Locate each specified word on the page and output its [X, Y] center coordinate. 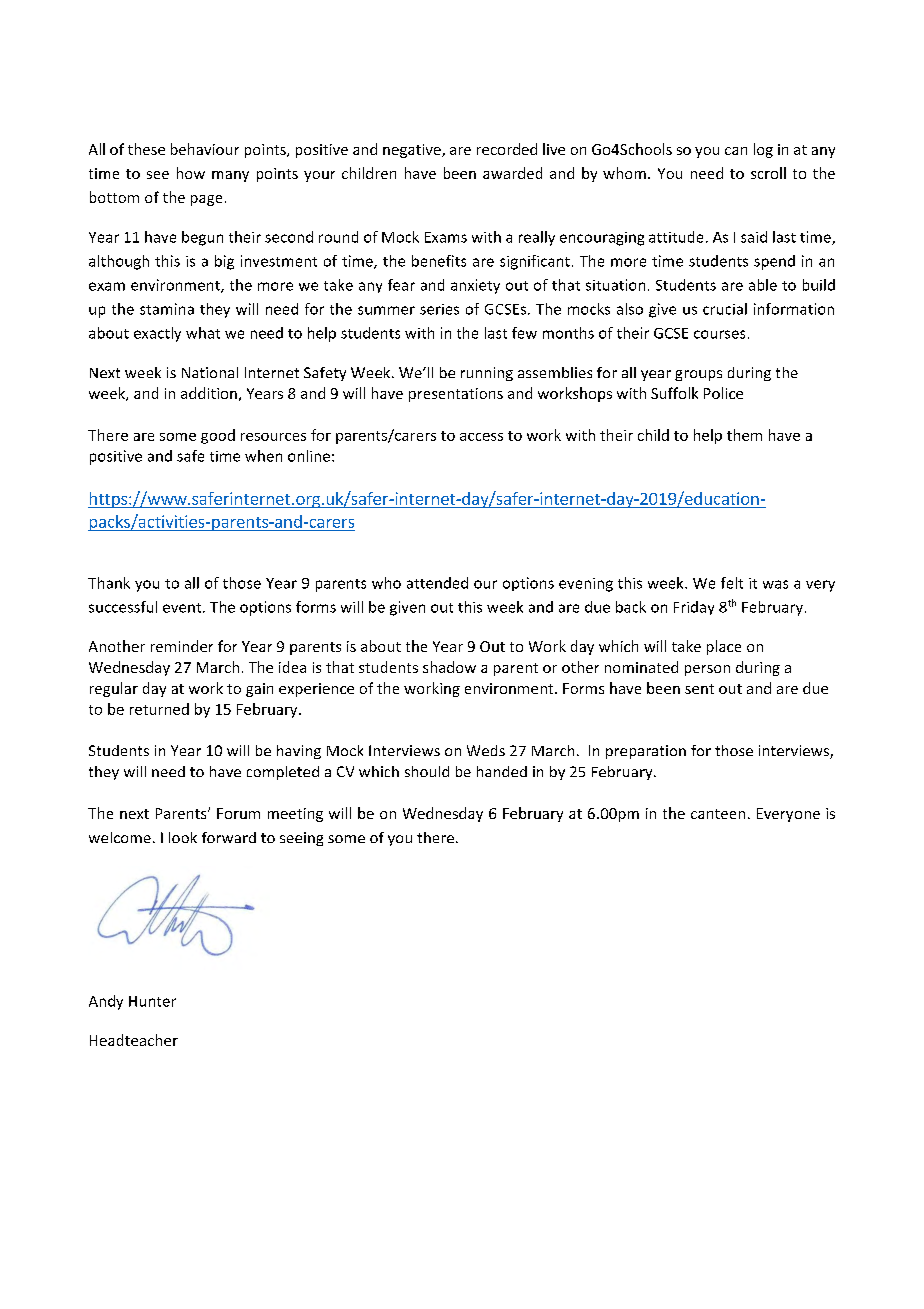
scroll [768, 173]
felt [732, 583]
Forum [238, 813]
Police [723, 393]
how [191, 173]
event [183, 608]
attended [437, 583]
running [487, 374]
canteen [718, 814]
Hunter [152, 1001]
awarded [512, 173]
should [427, 771]
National [210, 372]
